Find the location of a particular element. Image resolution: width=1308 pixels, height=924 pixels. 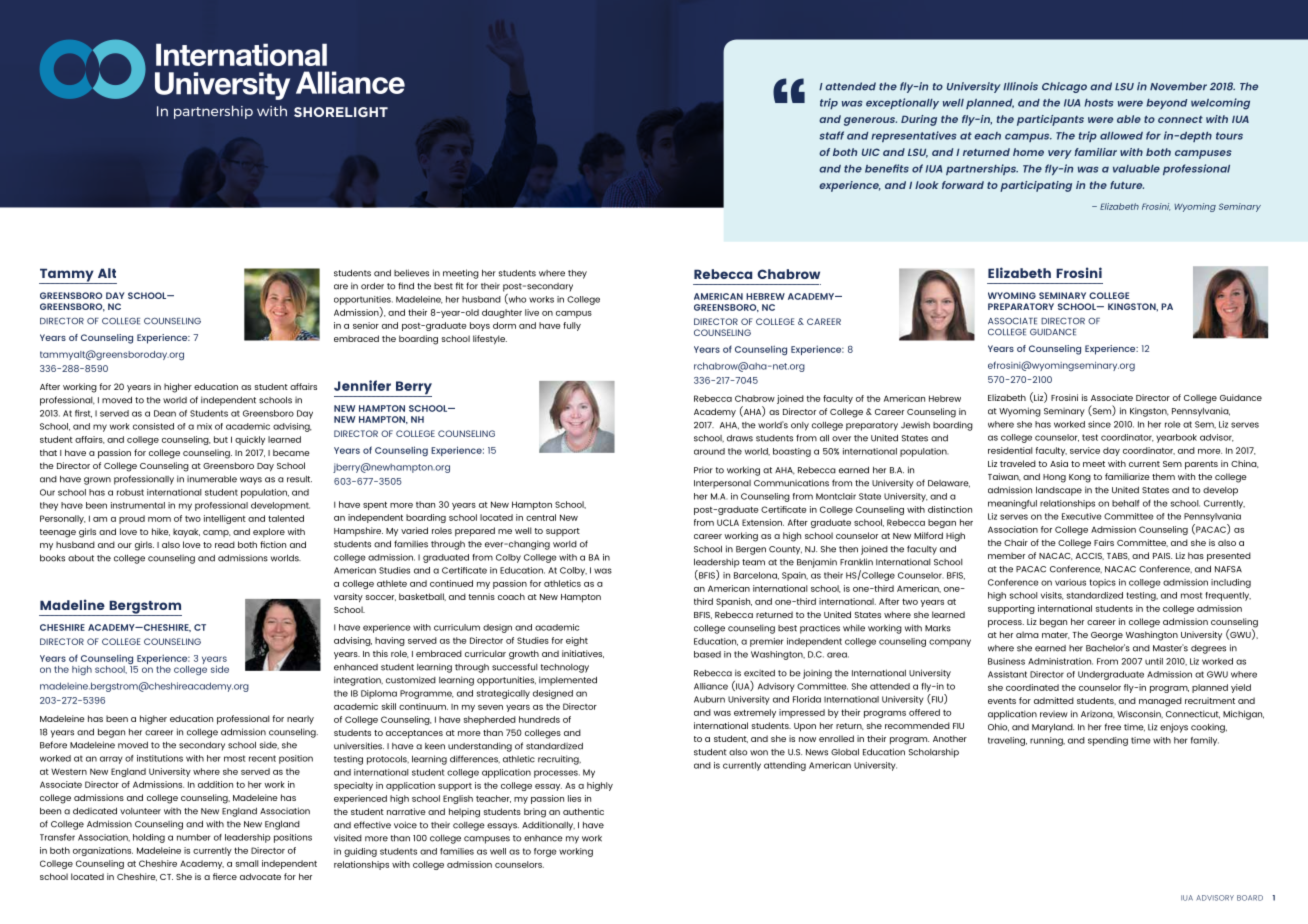

nearly is located at coordinates (300, 720).
